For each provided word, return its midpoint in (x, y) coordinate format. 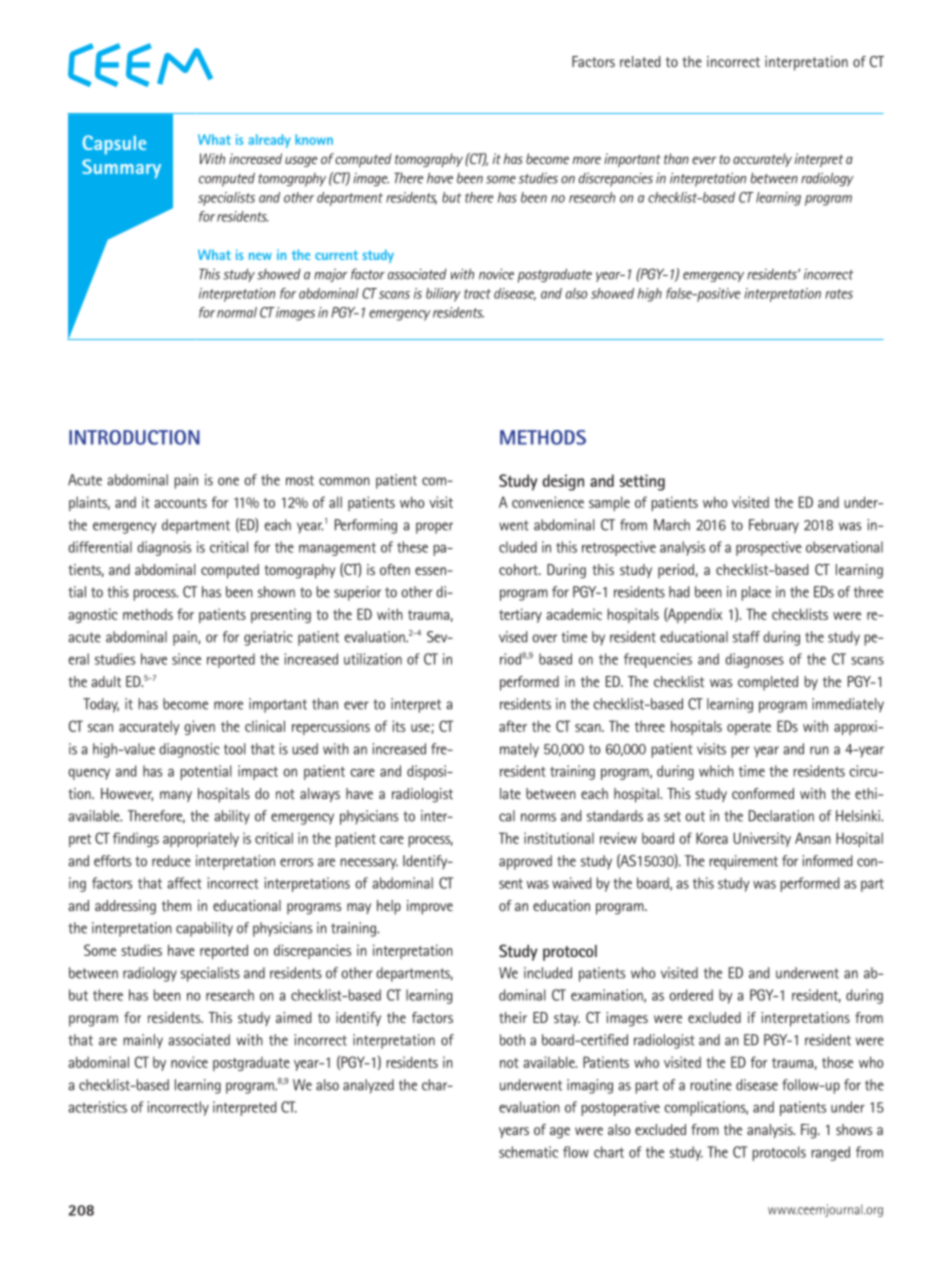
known (314, 139)
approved (525, 862)
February (774, 526)
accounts (180, 503)
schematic (528, 1152)
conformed (763, 793)
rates (839, 294)
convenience (548, 502)
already (269, 141)
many (176, 796)
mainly (143, 1041)
